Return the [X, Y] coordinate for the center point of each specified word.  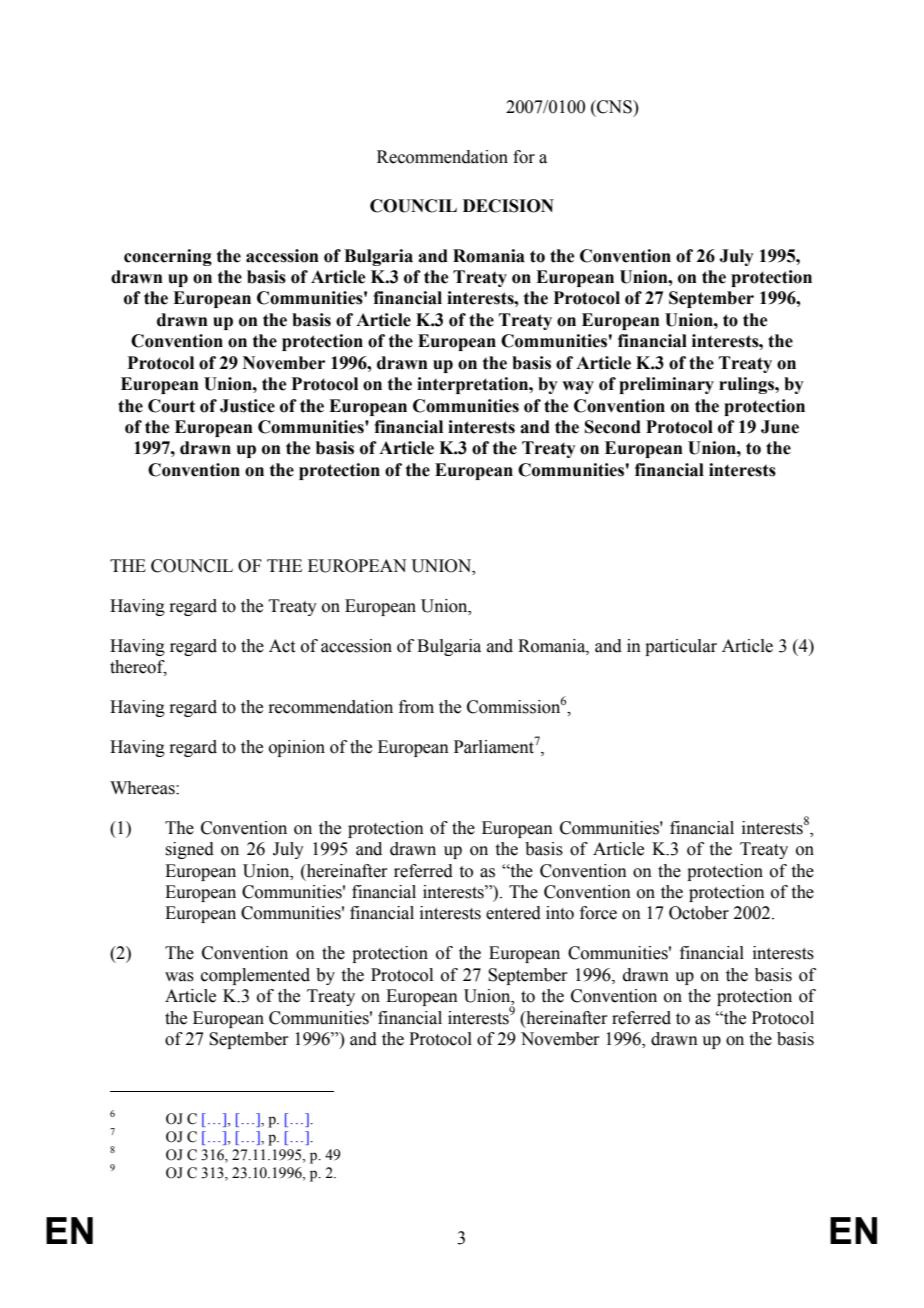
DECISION [508, 206]
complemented [255, 976]
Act [282, 646]
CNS [614, 107]
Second [613, 427]
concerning [168, 257]
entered [513, 913]
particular [681, 647]
